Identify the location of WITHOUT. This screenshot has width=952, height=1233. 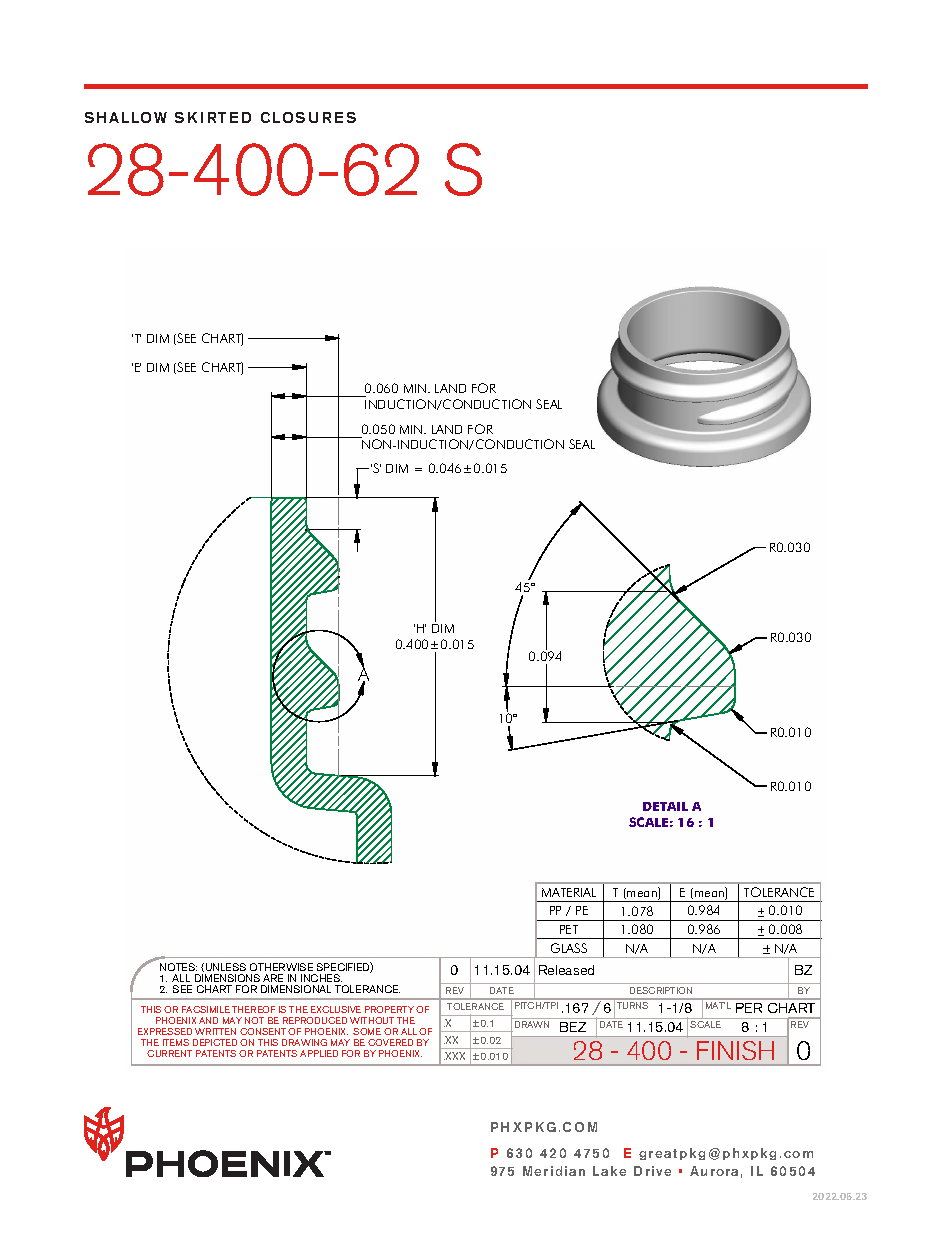
(372, 1020).
